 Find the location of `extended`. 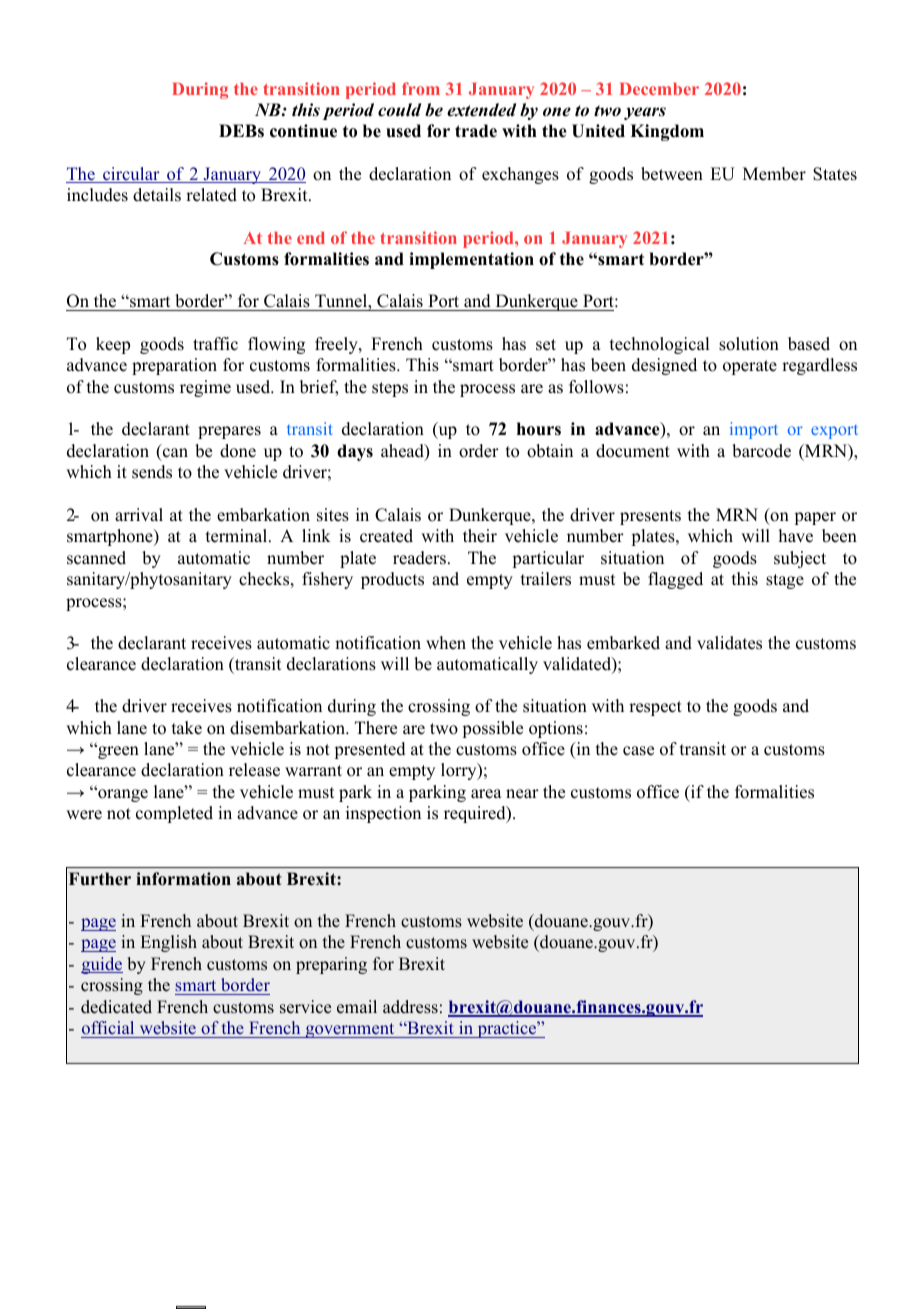

extended is located at coordinates (482, 110).
